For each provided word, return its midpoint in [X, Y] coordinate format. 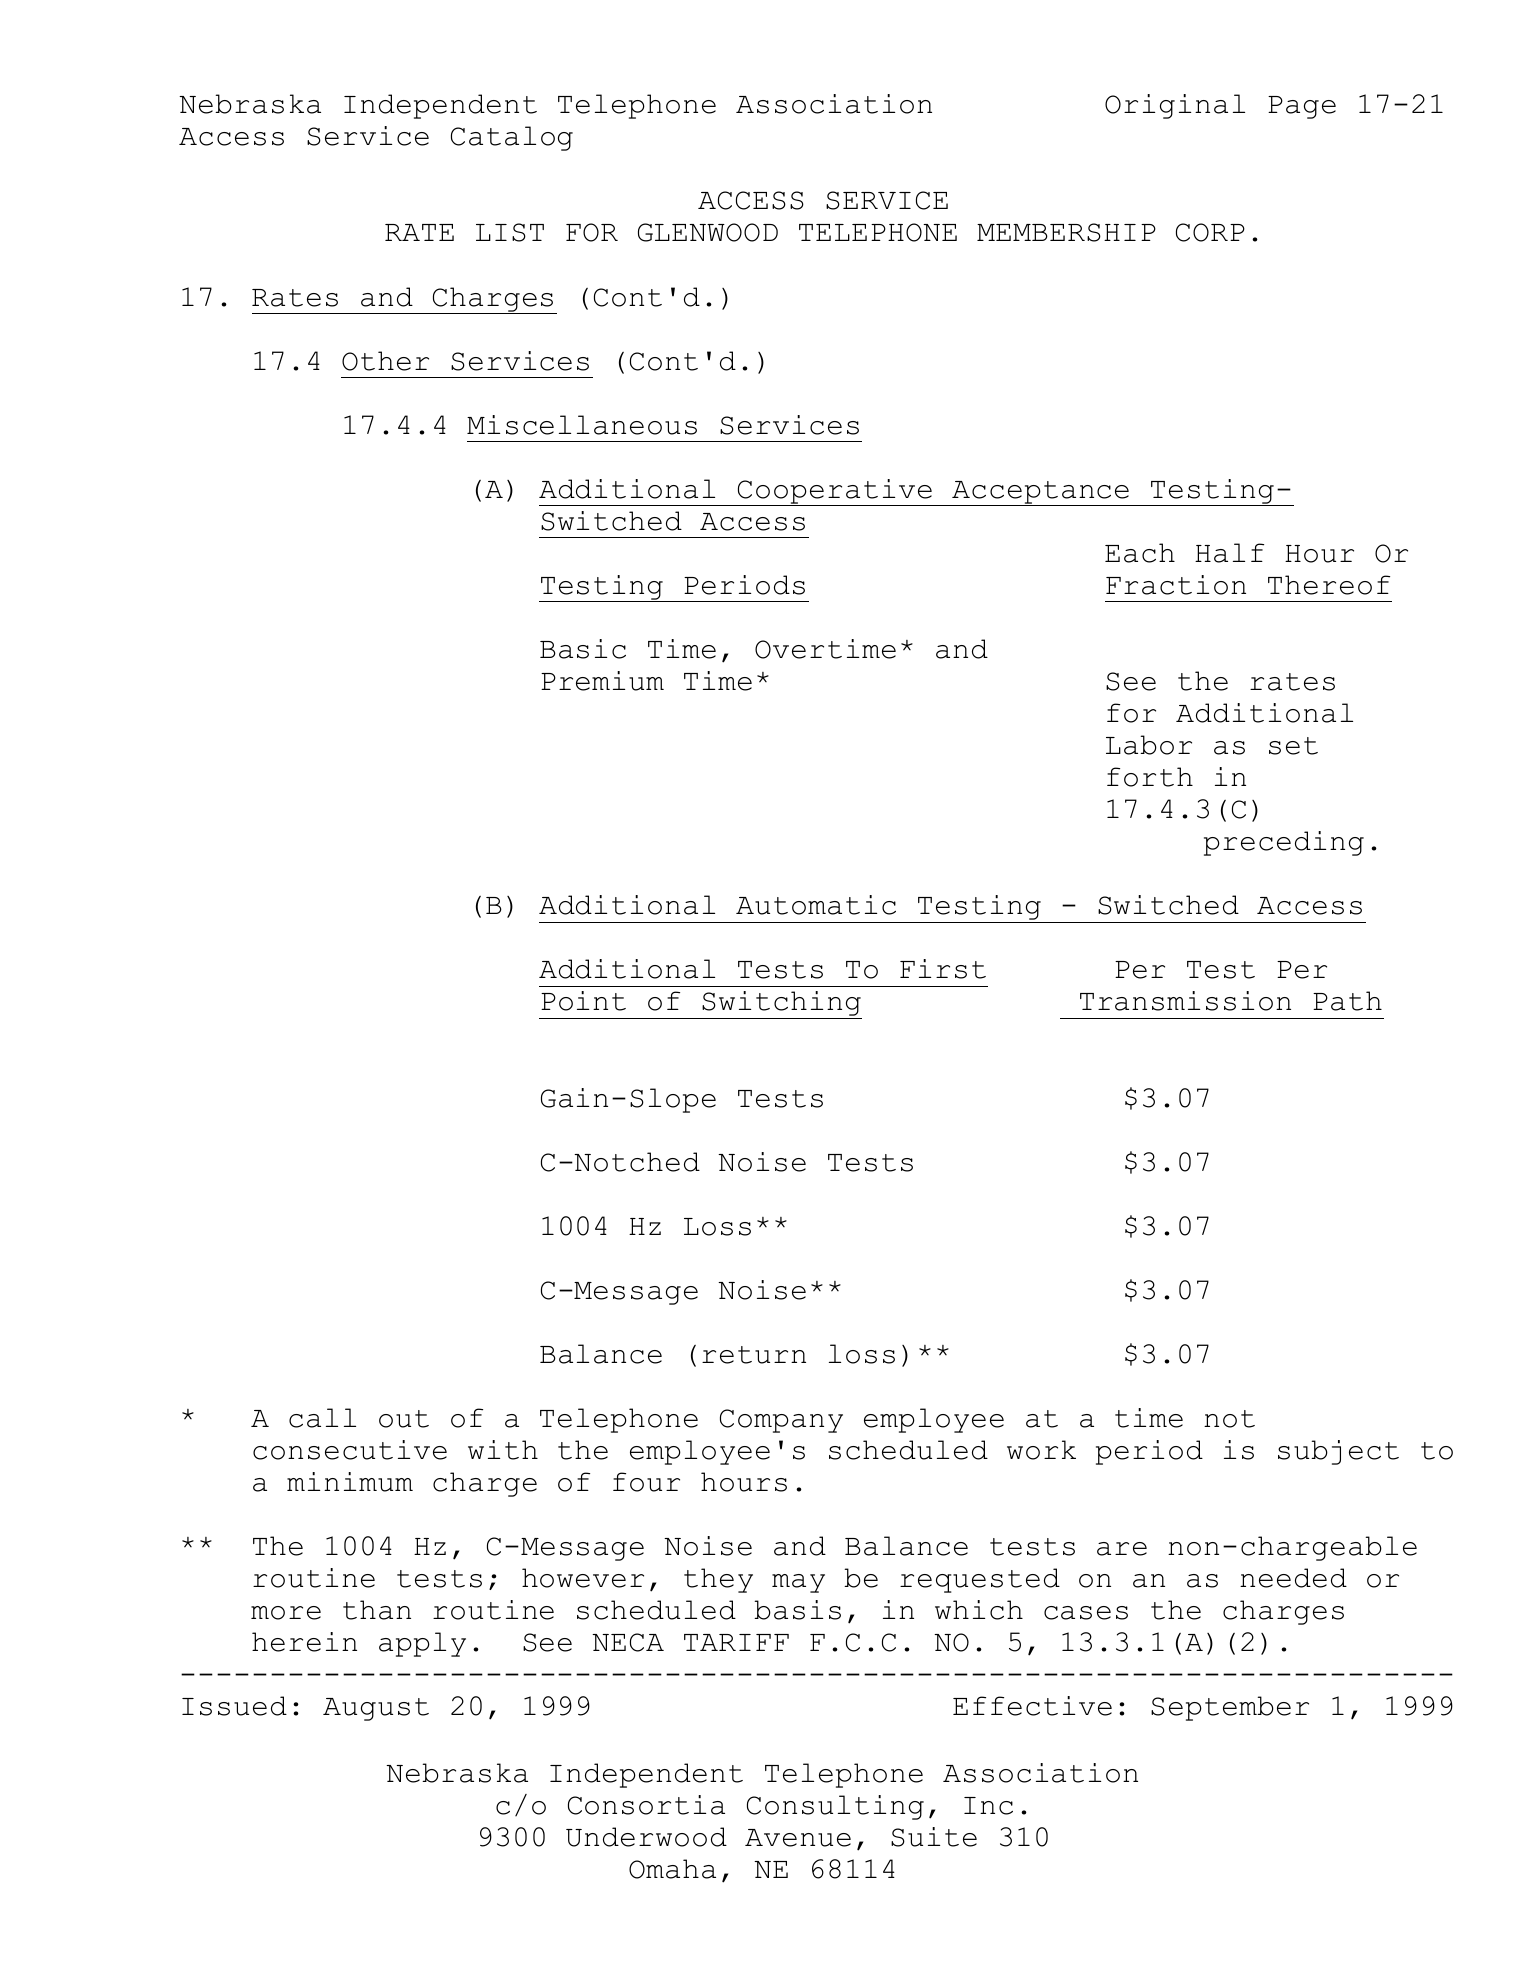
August [376, 1709]
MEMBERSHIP [1066, 232]
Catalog [512, 138]
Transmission [1185, 1001]
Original [1175, 106]
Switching [781, 1005]
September [1230, 1708]
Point [583, 1001]
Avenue [798, 1838]
